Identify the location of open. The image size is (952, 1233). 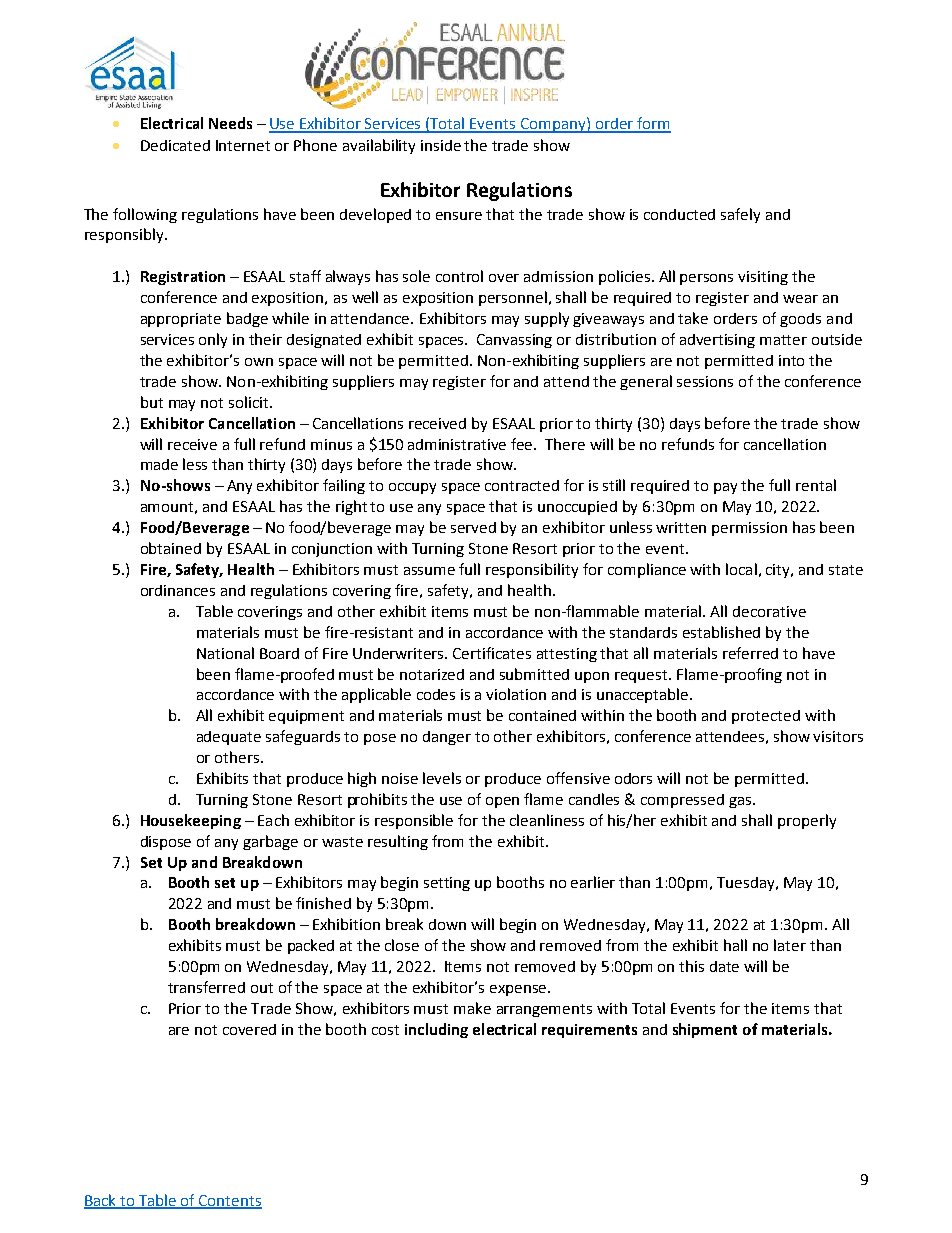
(502, 802).
